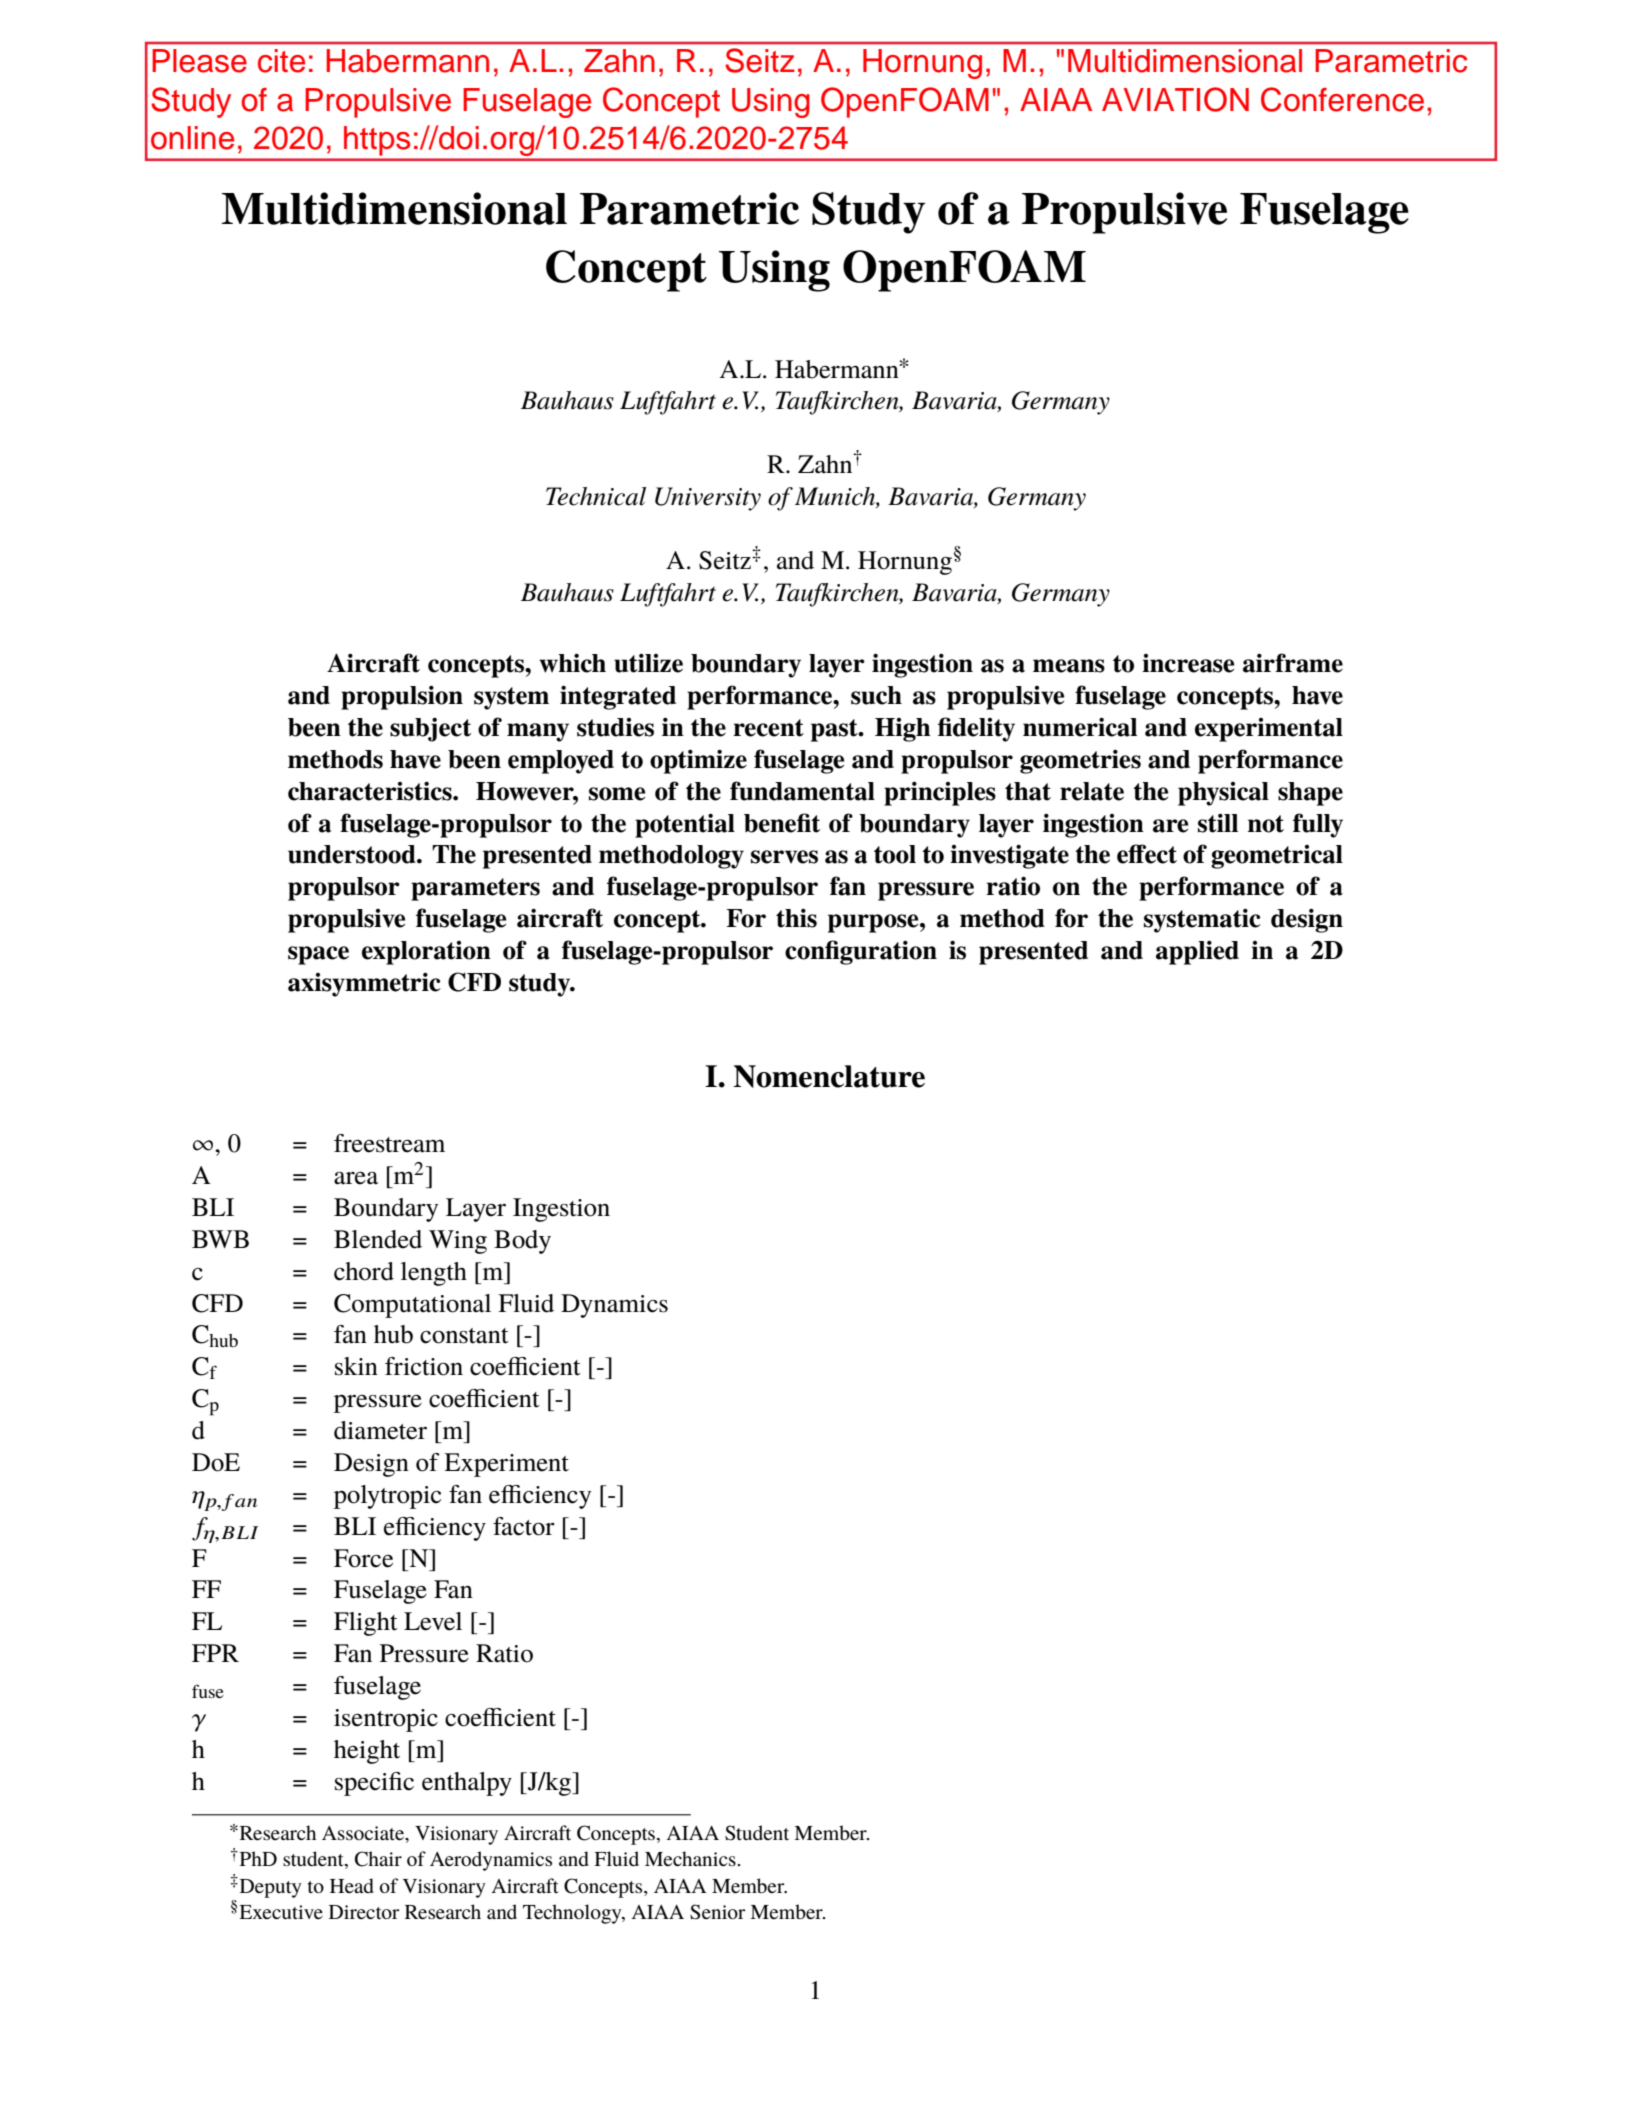 Image resolution: width=1631 pixels, height=2111 pixels. Describe the element at coordinates (1197, 952) in the image. I see `applied` at that location.
